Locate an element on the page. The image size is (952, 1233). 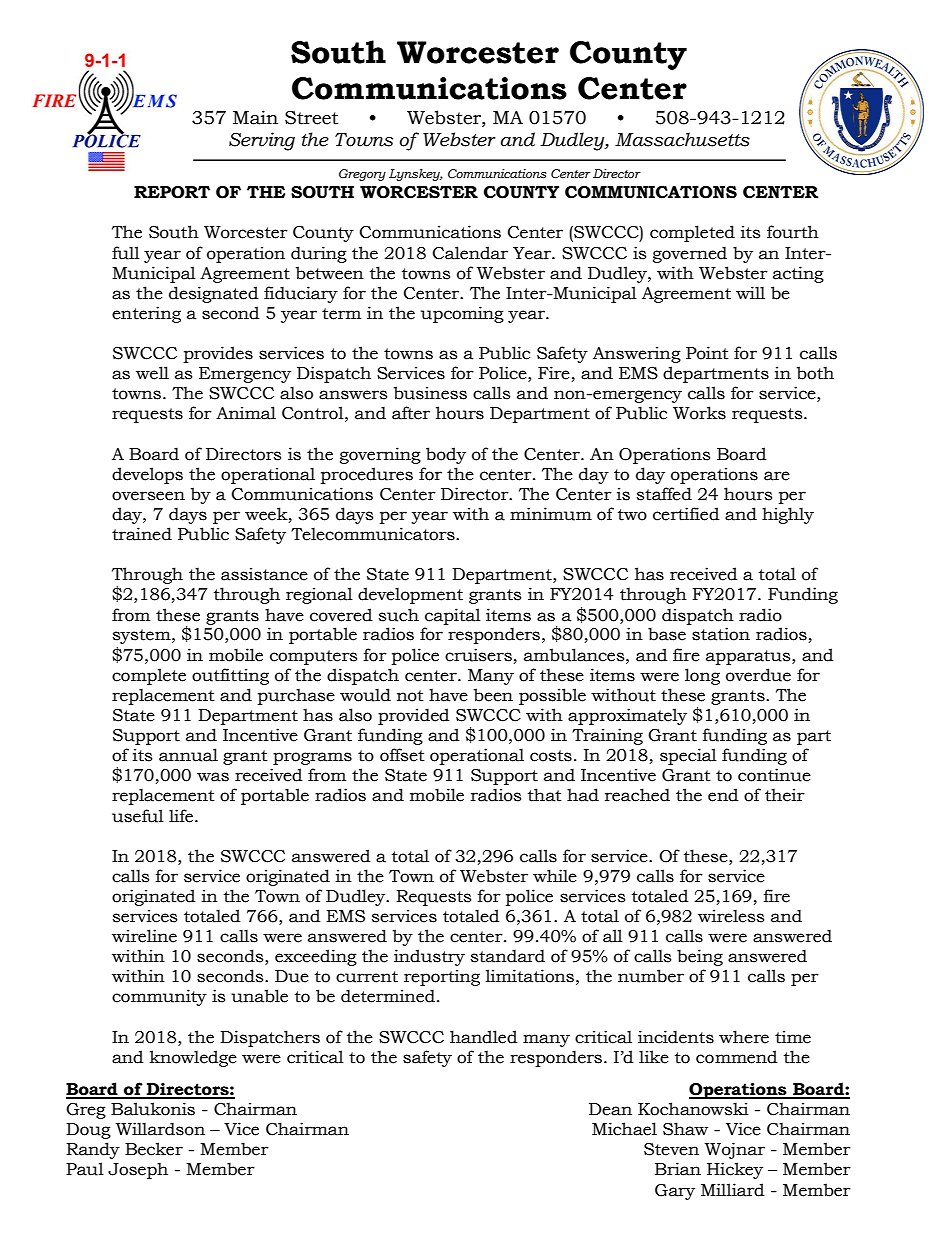
wireless is located at coordinates (731, 916).
